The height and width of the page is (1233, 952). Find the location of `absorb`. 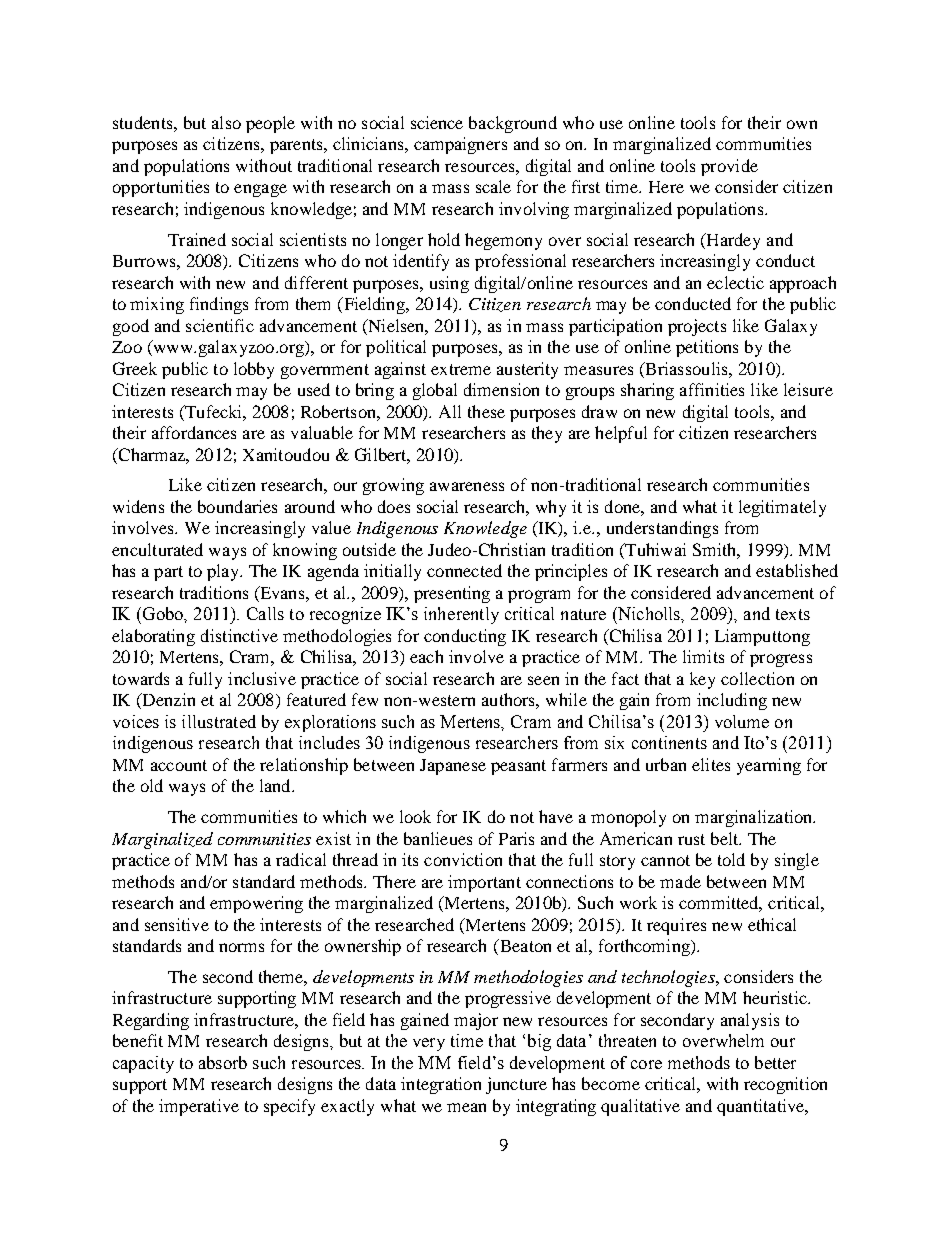

absorb is located at coordinates (223, 1062).
